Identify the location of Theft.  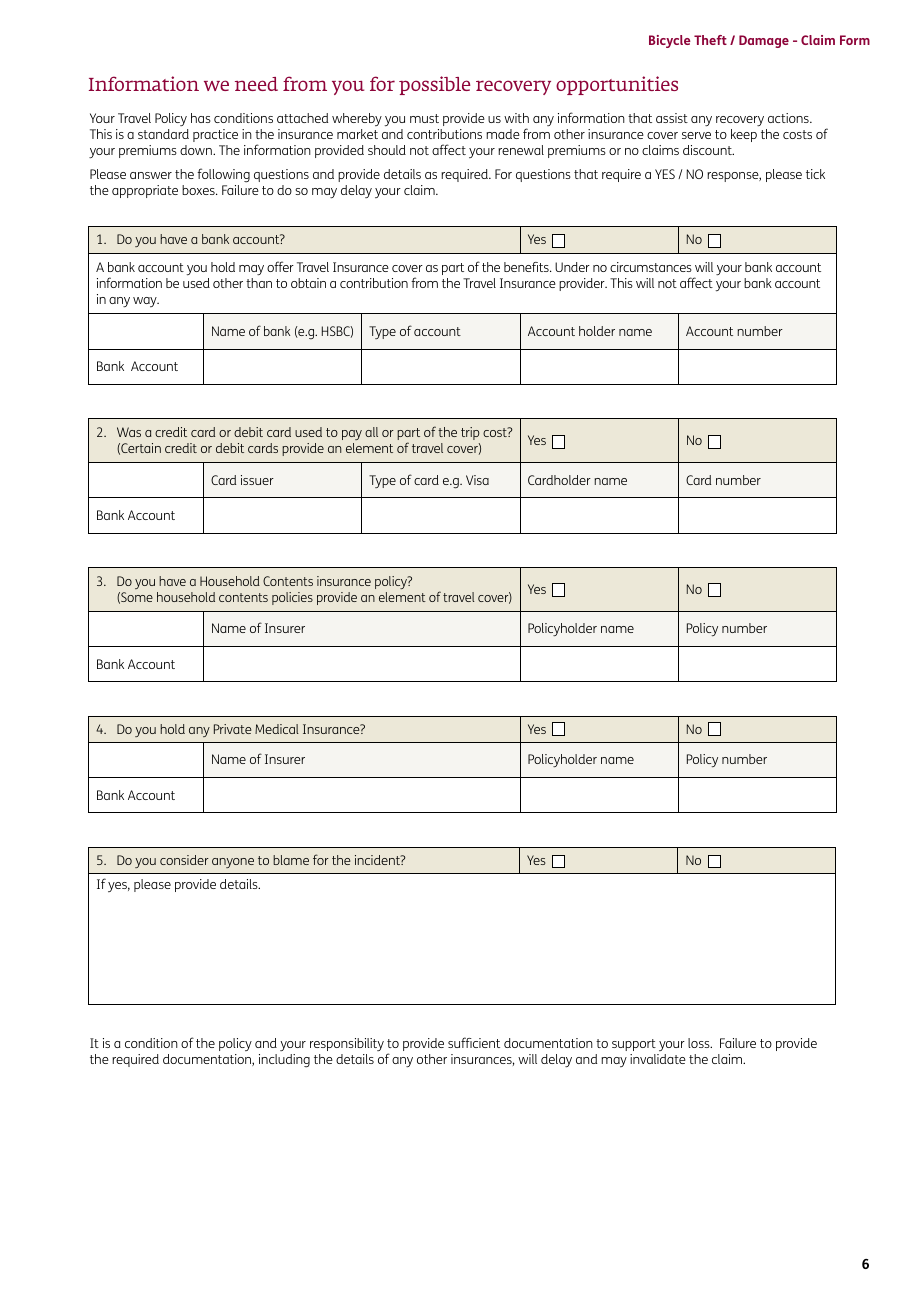
(710, 40).
